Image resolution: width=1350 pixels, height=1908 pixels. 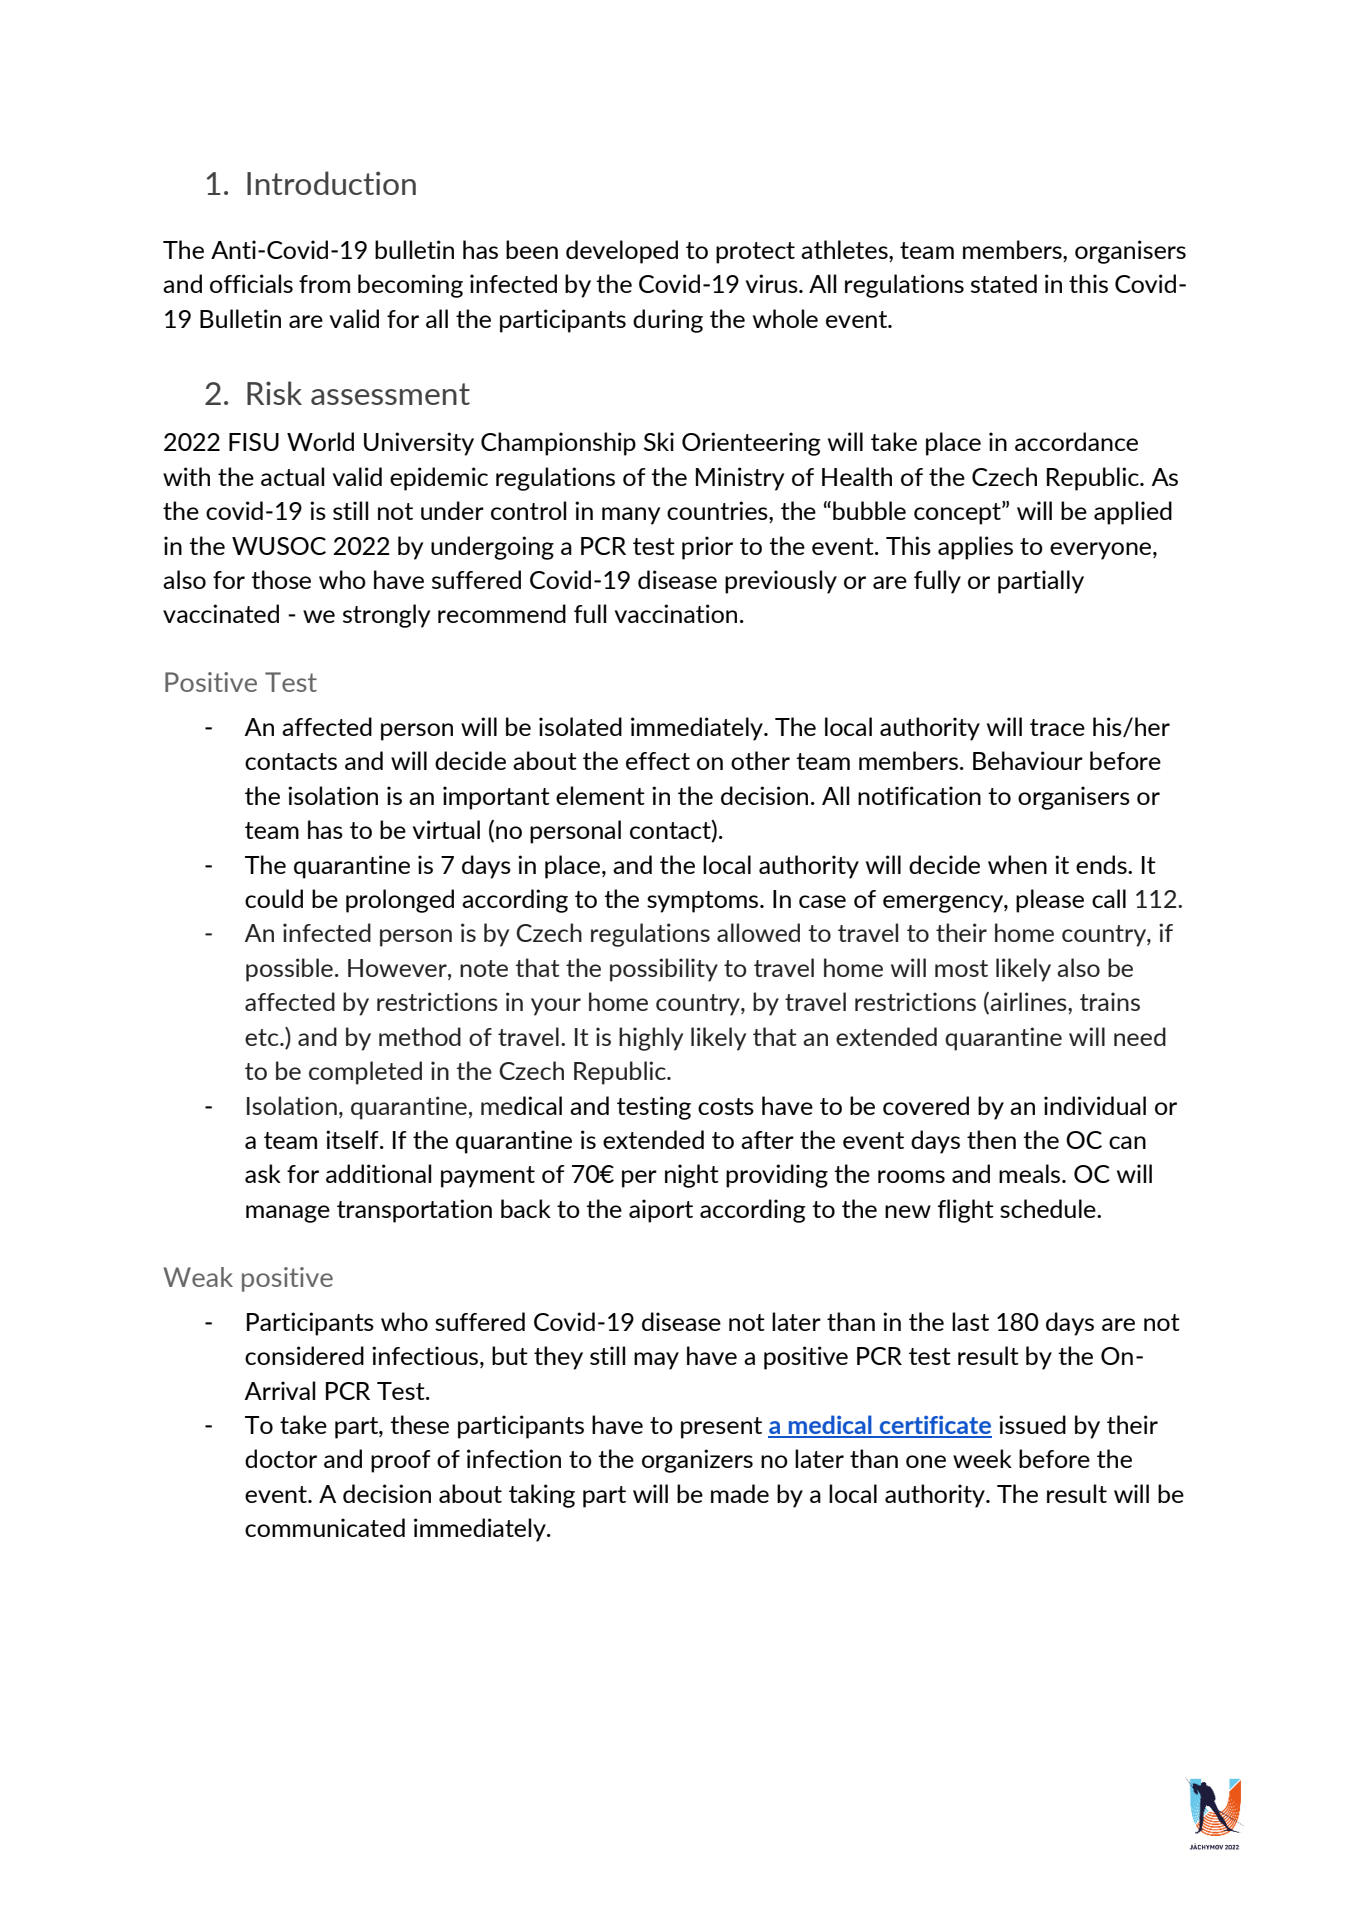 What do you see at coordinates (704, 902) in the screenshot?
I see `symptoms` at bounding box center [704, 902].
